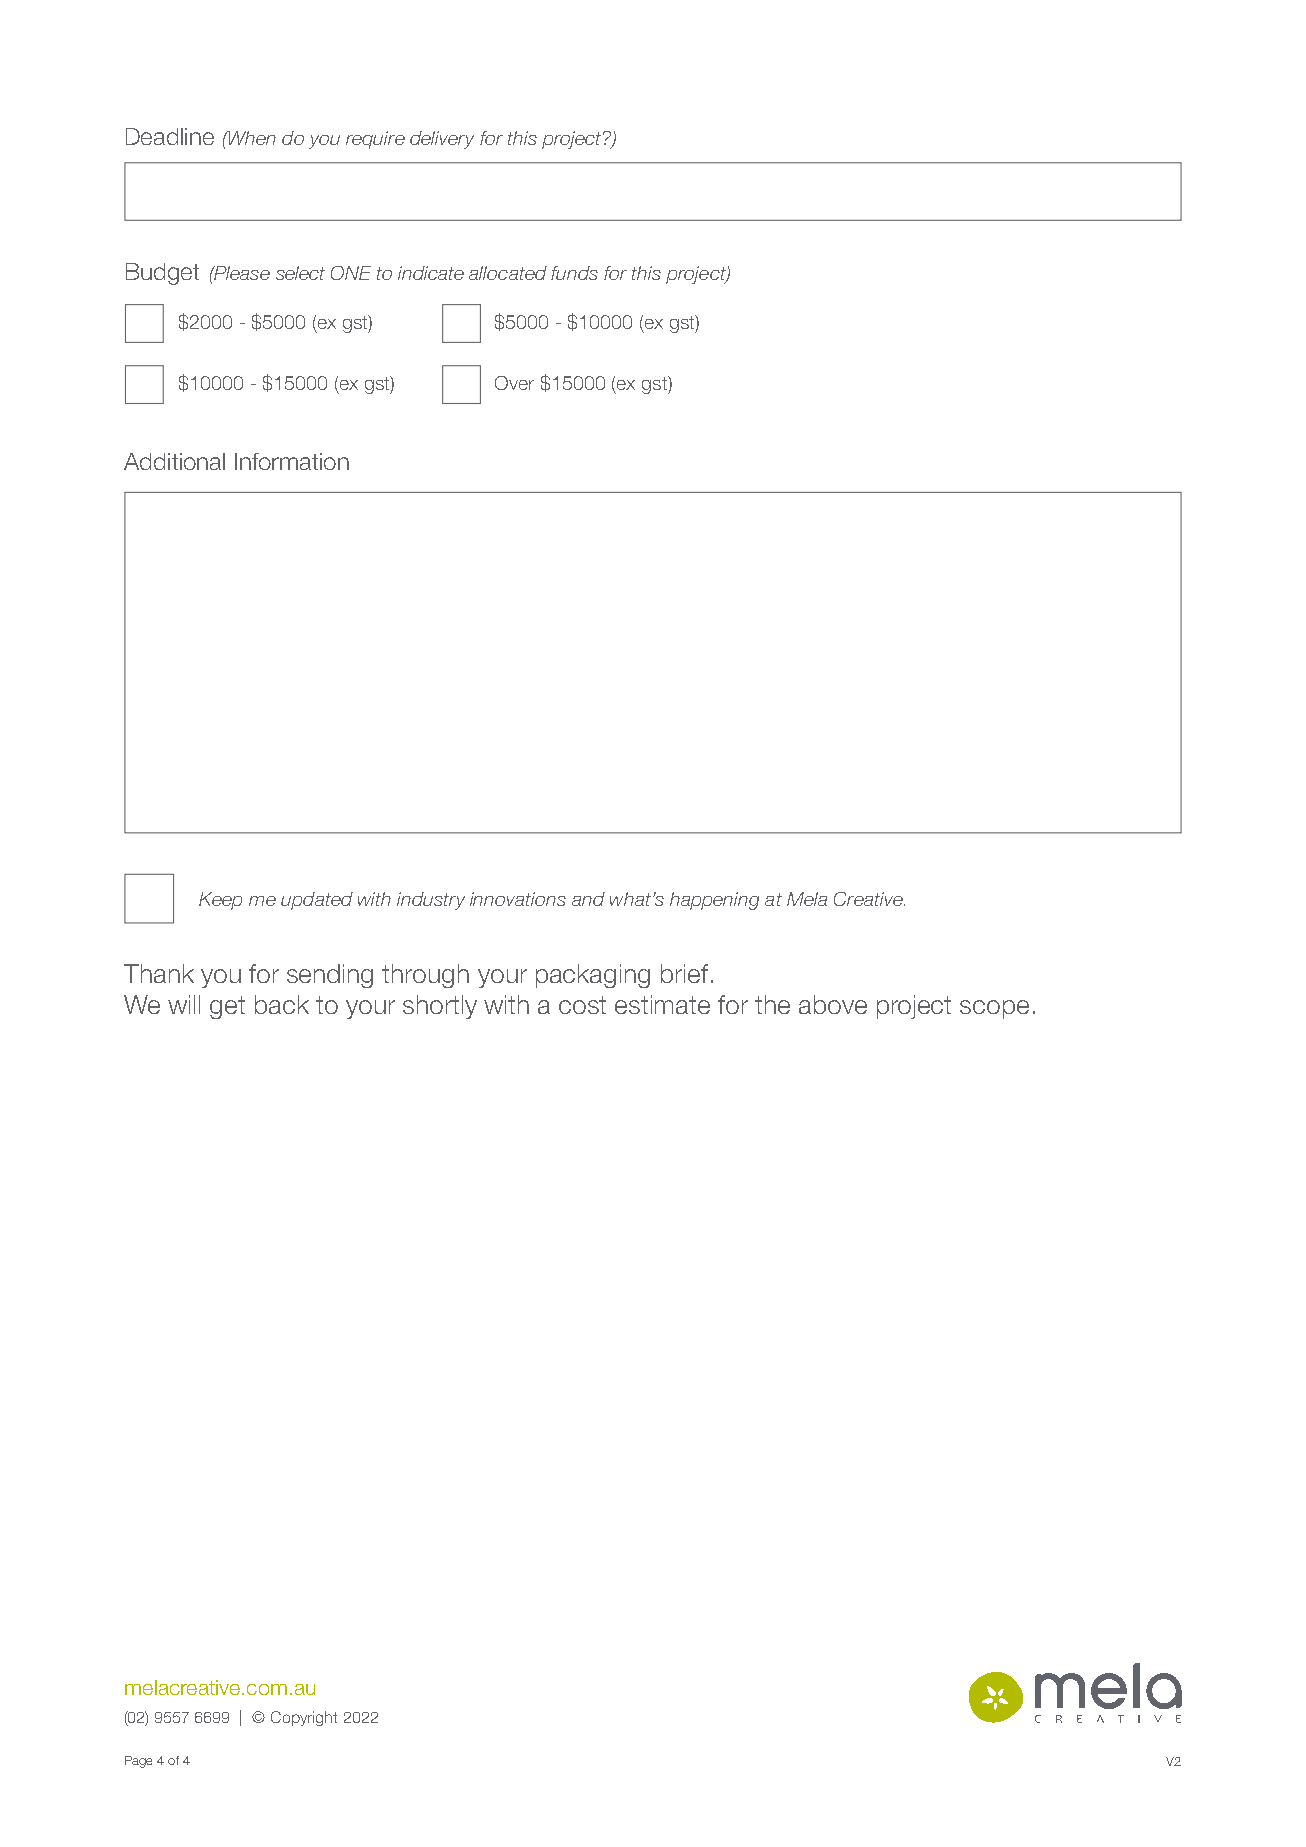 Image resolution: width=1306 pixels, height=1847 pixels. What do you see at coordinates (251, 138) in the image?
I see `When` at bounding box center [251, 138].
